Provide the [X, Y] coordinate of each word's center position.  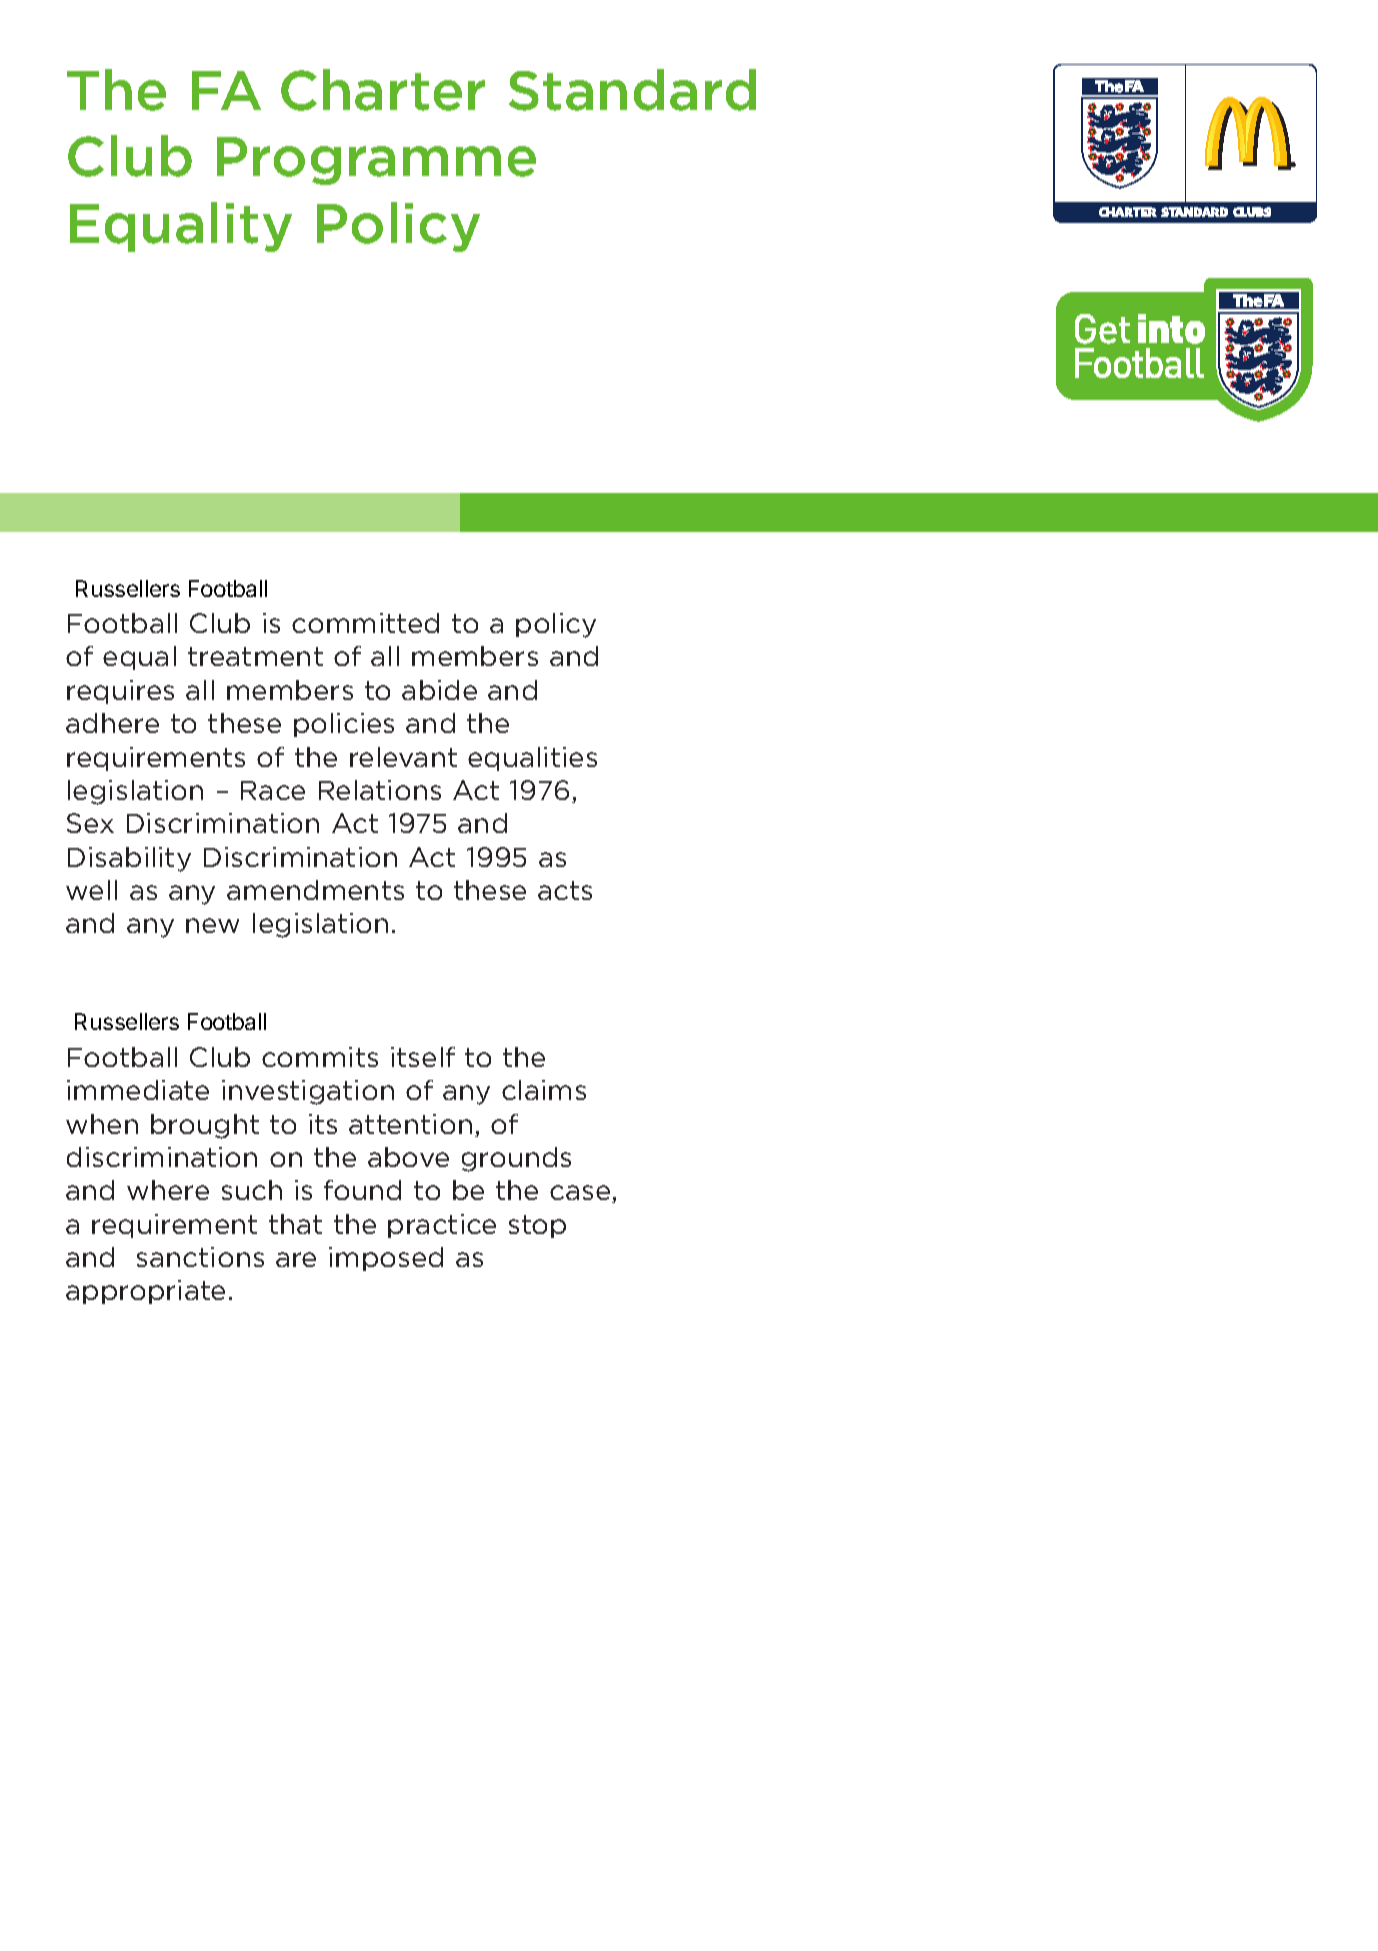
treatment [255, 656]
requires [120, 692]
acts [565, 890]
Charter [383, 90]
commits [320, 1057]
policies [344, 725]
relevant [403, 757]
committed [365, 623]
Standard [632, 90]
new [212, 925]
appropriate [145, 1292]
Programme [376, 161]
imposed [386, 1259]
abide [439, 690]
